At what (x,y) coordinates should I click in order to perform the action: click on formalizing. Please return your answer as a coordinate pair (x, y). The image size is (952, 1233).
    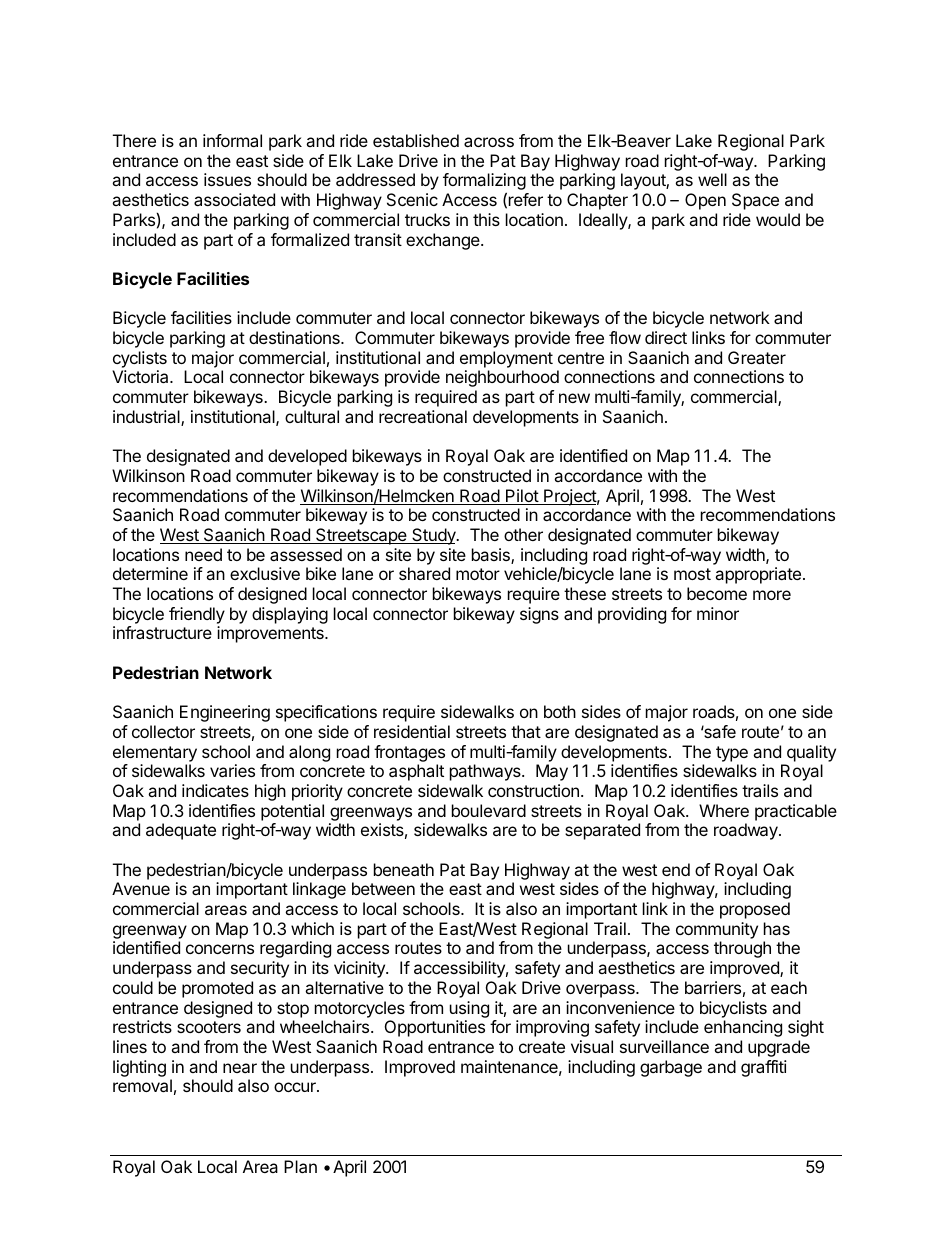
    Looking at the image, I should click on (484, 183).
